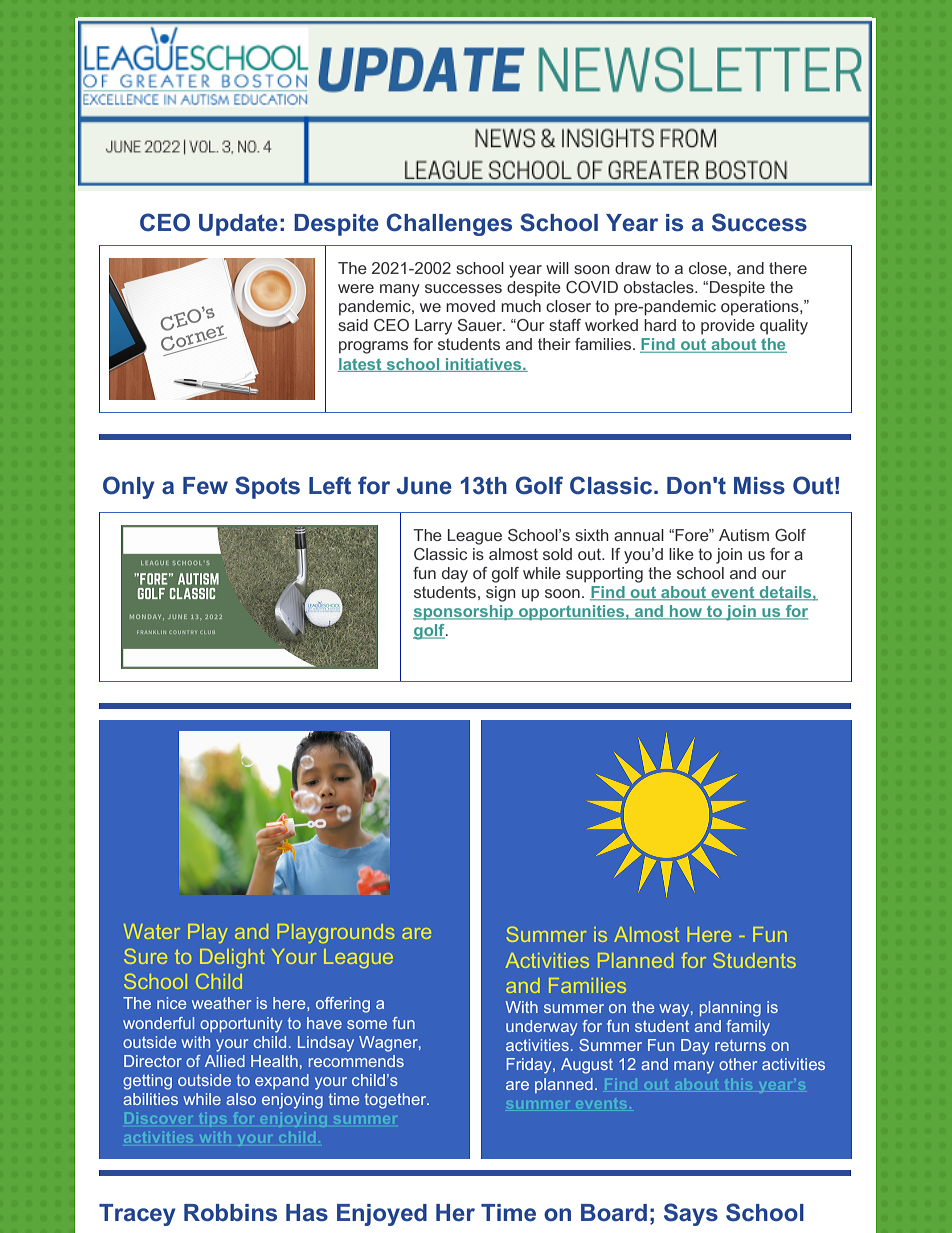  Describe the element at coordinates (152, 931) in the image. I see `Water` at that location.
